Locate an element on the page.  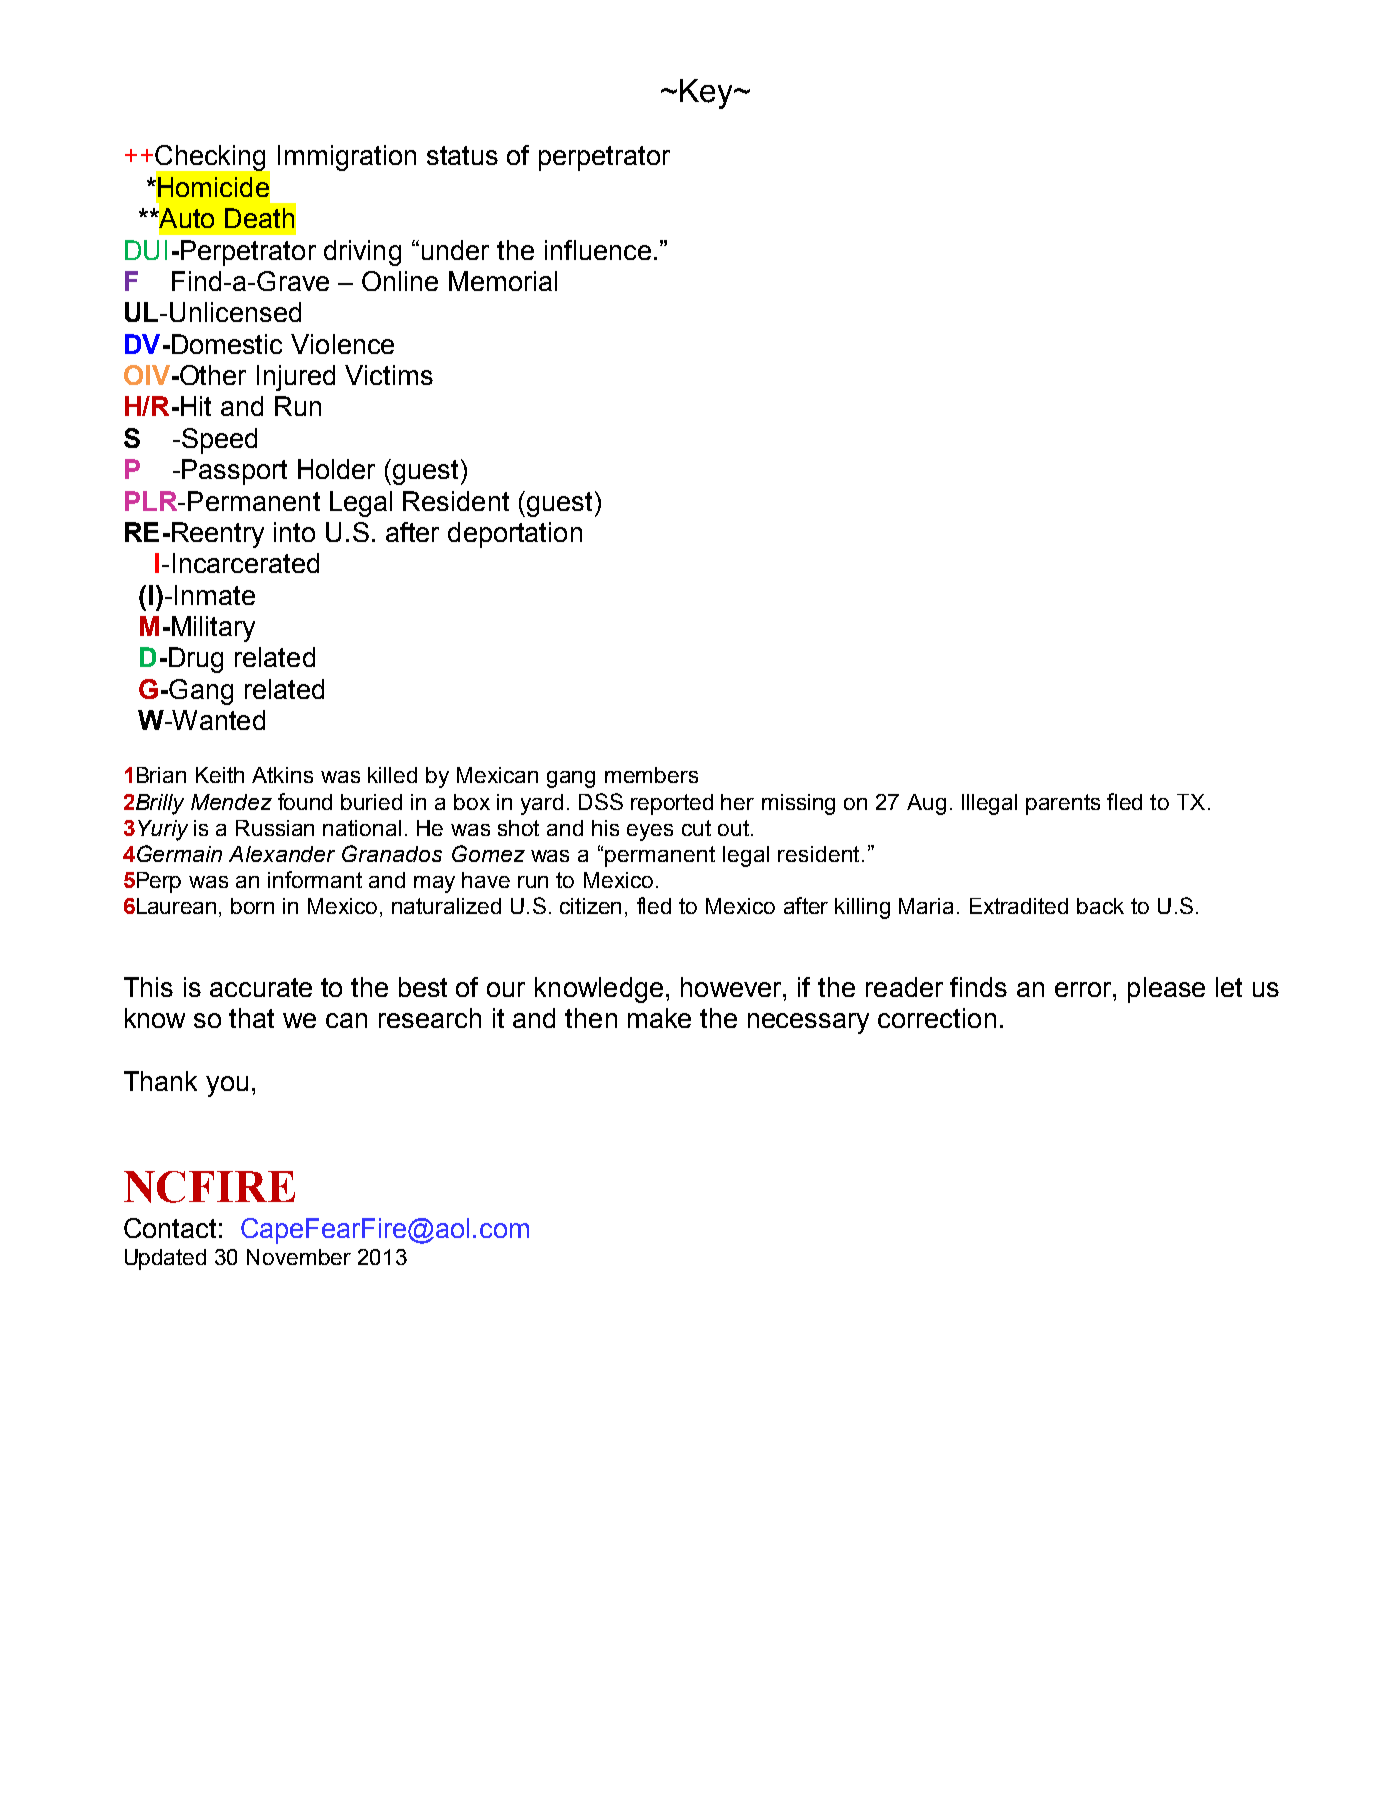
parents is located at coordinates (1063, 804).
